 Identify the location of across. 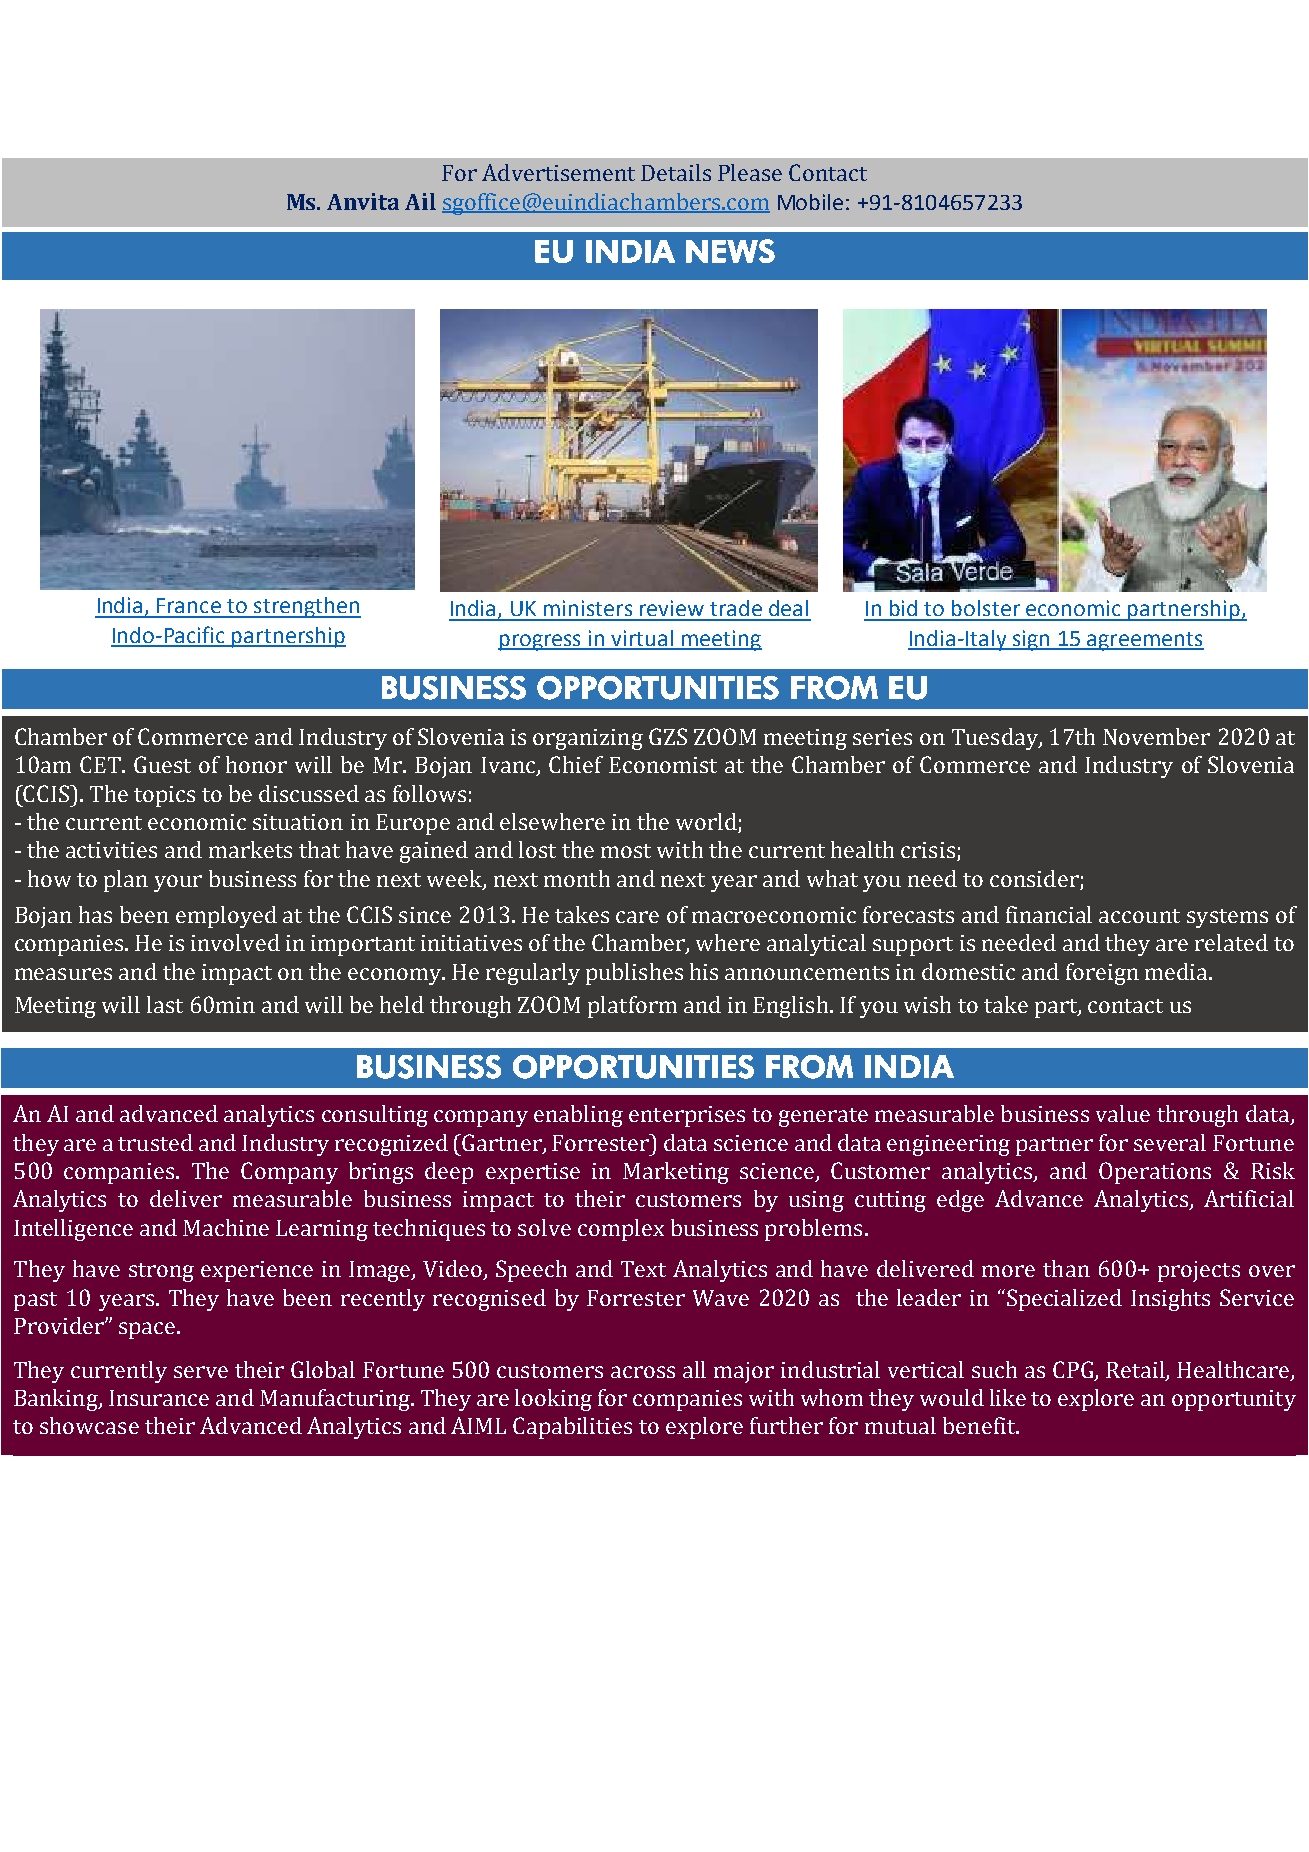
(643, 1372).
